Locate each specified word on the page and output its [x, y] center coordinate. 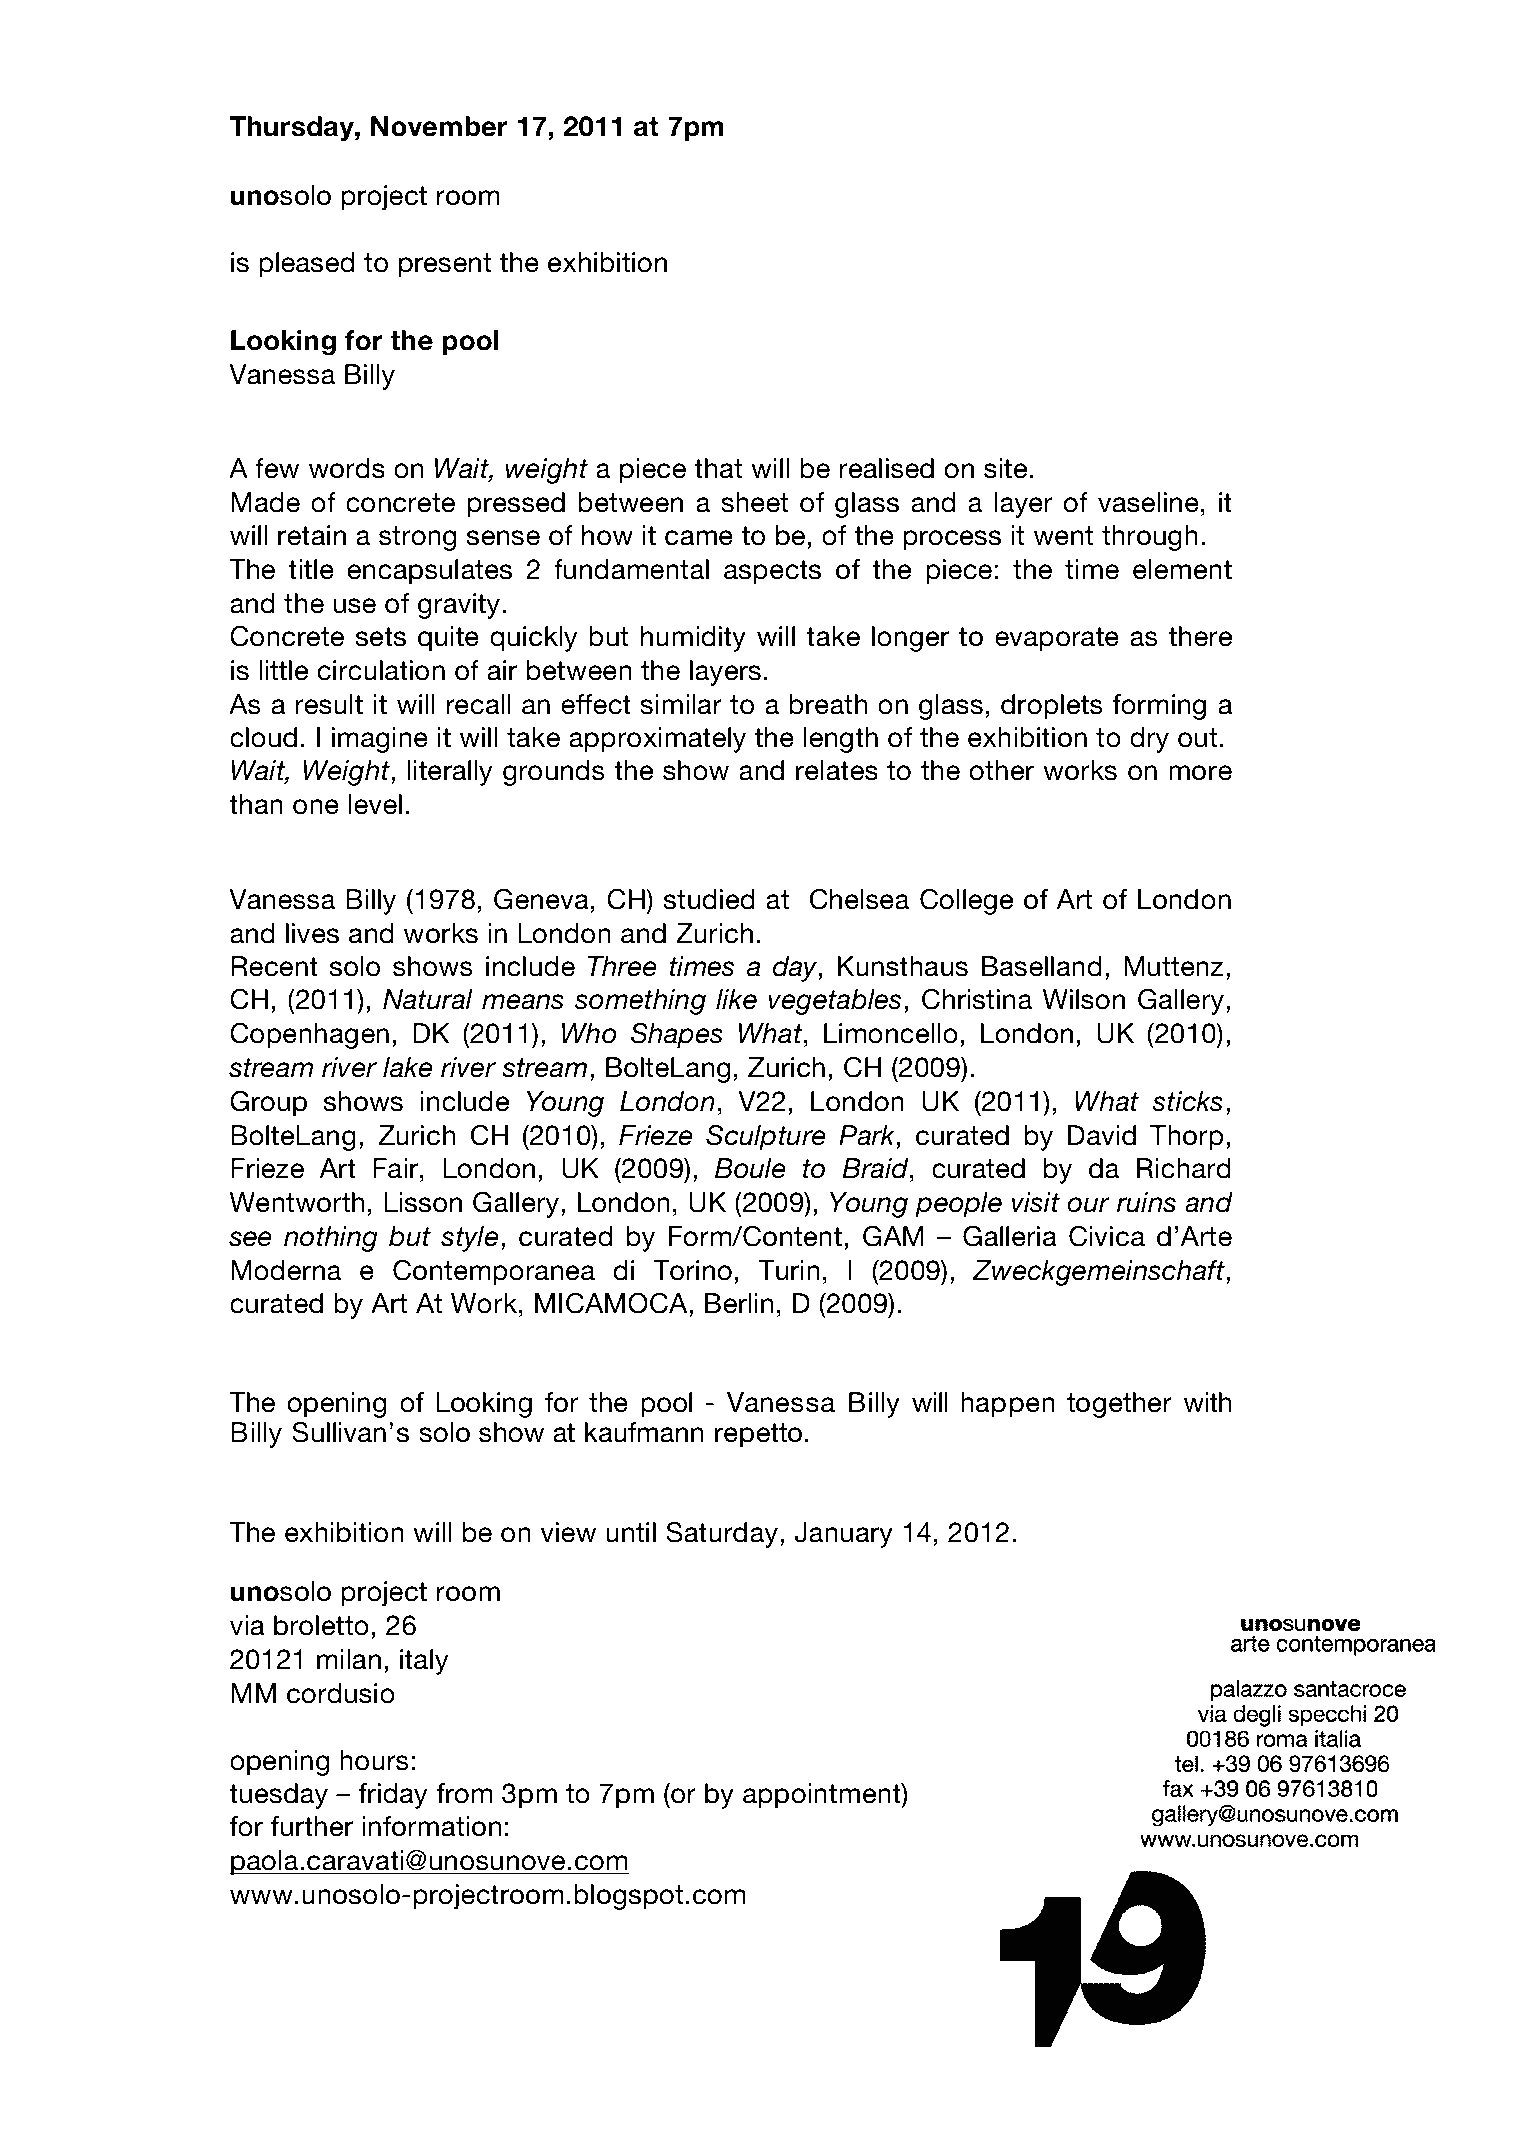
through [1150, 538]
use [355, 606]
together [1119, 1405]
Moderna [286, 1270]
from [464, 1793]
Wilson [1084, 999]
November [439, 126]
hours [374, 1760]
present [445, 265]
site [1005, 468]
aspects [772, 572]
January [844, 1535]
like [736, 999]
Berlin [739, 1303]
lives [312, 933]
